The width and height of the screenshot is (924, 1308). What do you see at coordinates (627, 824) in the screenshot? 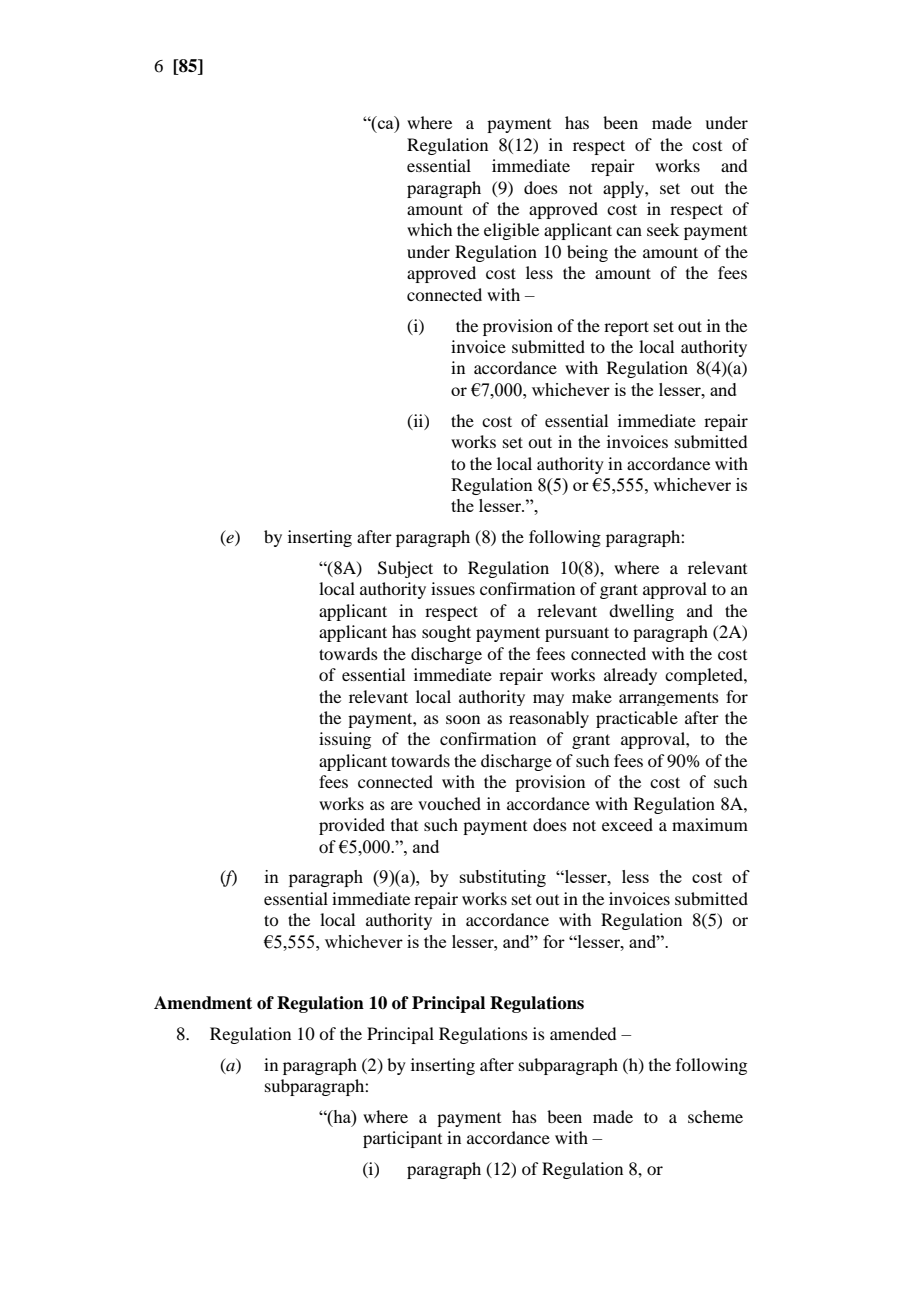
I see `exceed` at bounding box center [627, 824].
